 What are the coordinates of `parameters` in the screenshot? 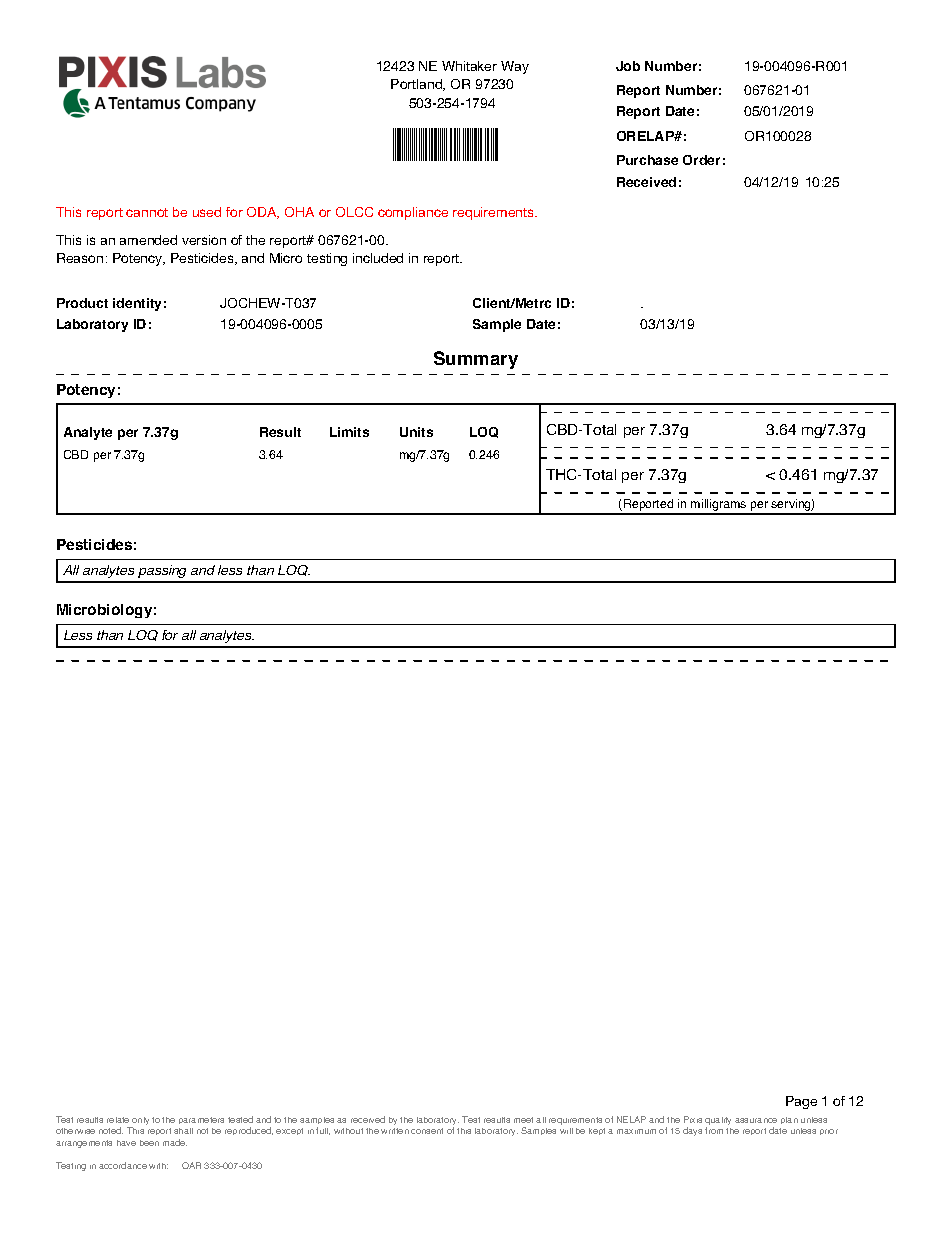 It's located at (201, 1120).
